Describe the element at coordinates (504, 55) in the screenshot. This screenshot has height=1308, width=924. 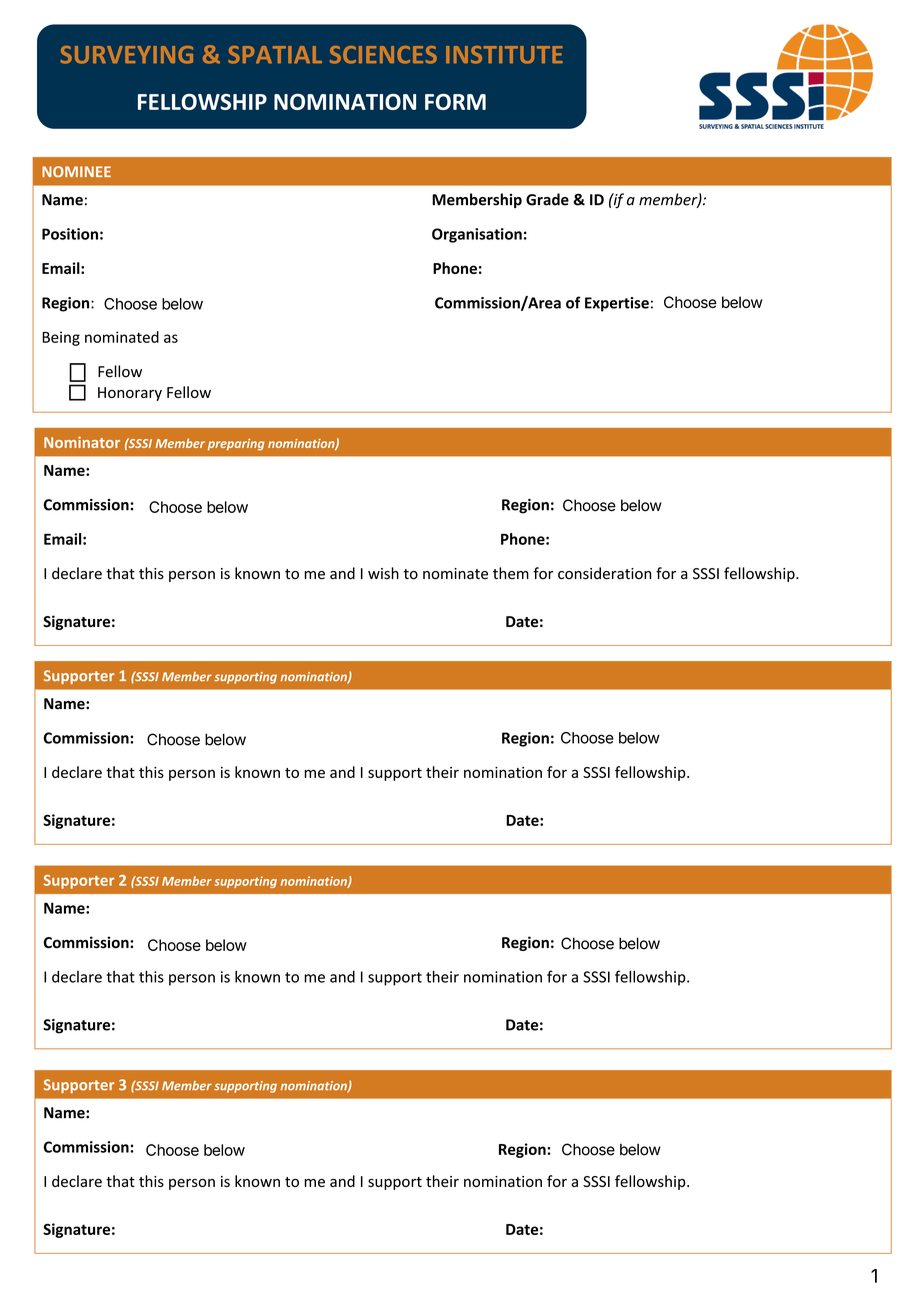
I see `INSTITUTE` at that location.
